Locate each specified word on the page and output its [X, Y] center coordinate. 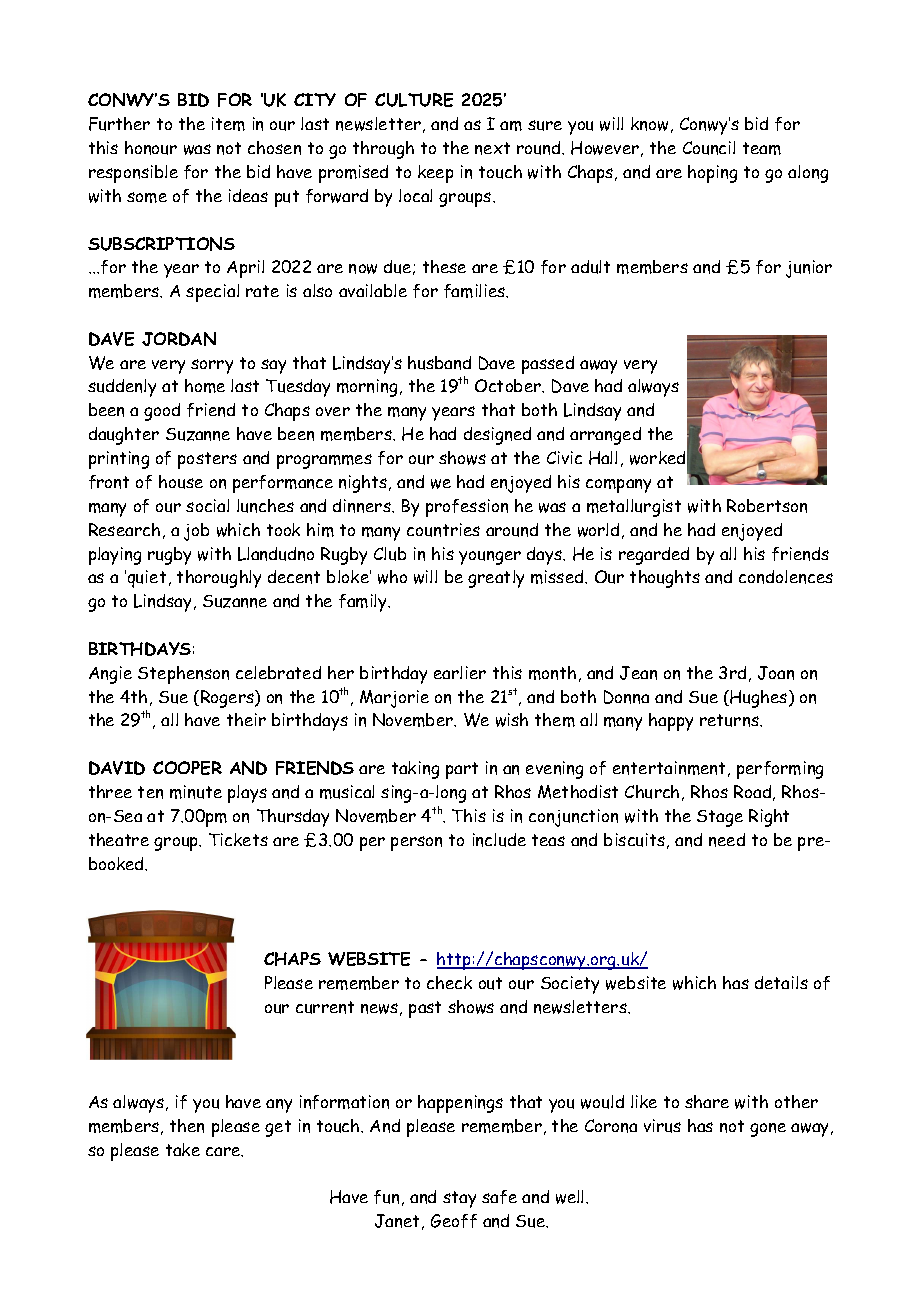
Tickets [238, 839]
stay [459, 1199]
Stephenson [183, 675]
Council [709, 148]
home [205, 386]
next [492, 148]
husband [439, 363]
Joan [776, 673]
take [183, 1149]
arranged [605, 436]
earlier [460, 672]
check [449, 982]
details [781, 982]
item [228, 124]
